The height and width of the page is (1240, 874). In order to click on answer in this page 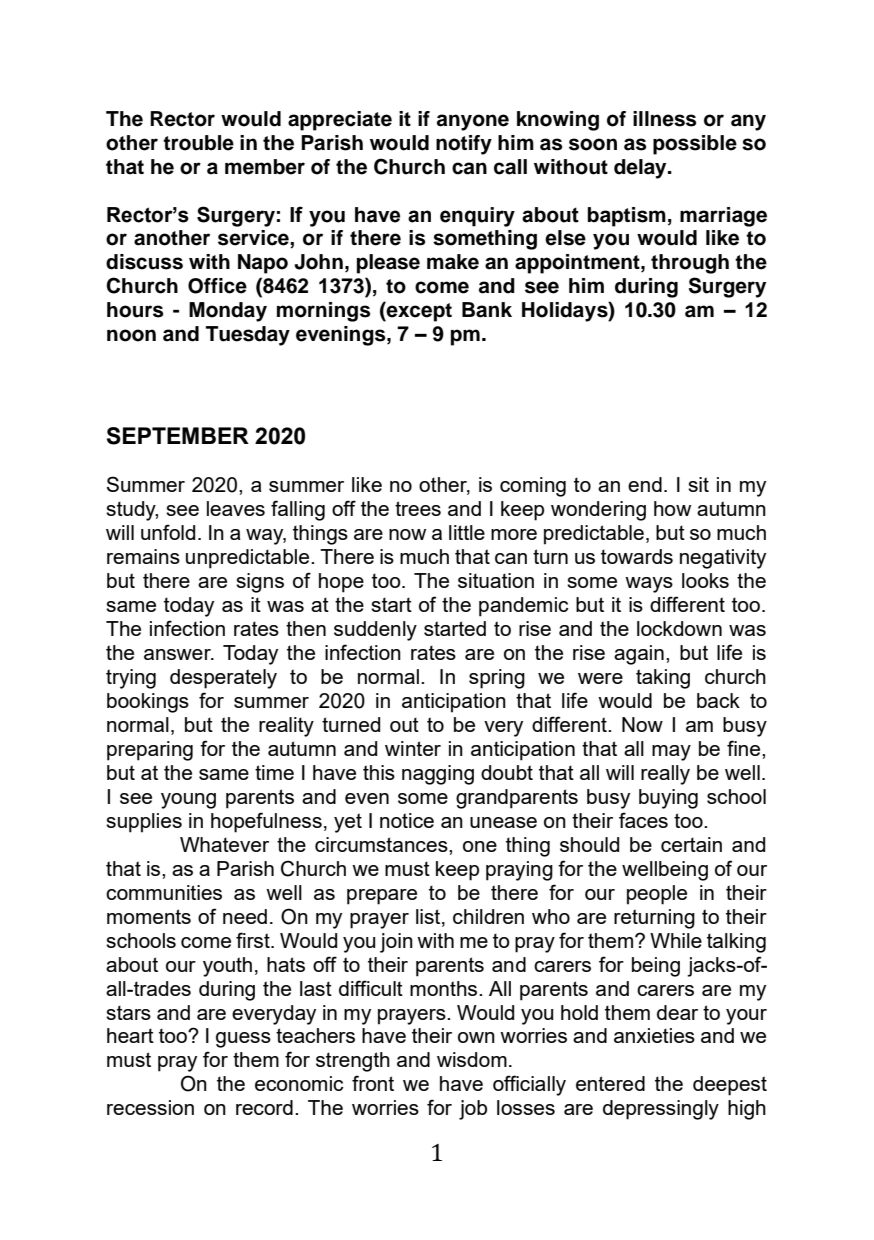, I will do `click(178, 654)`.
